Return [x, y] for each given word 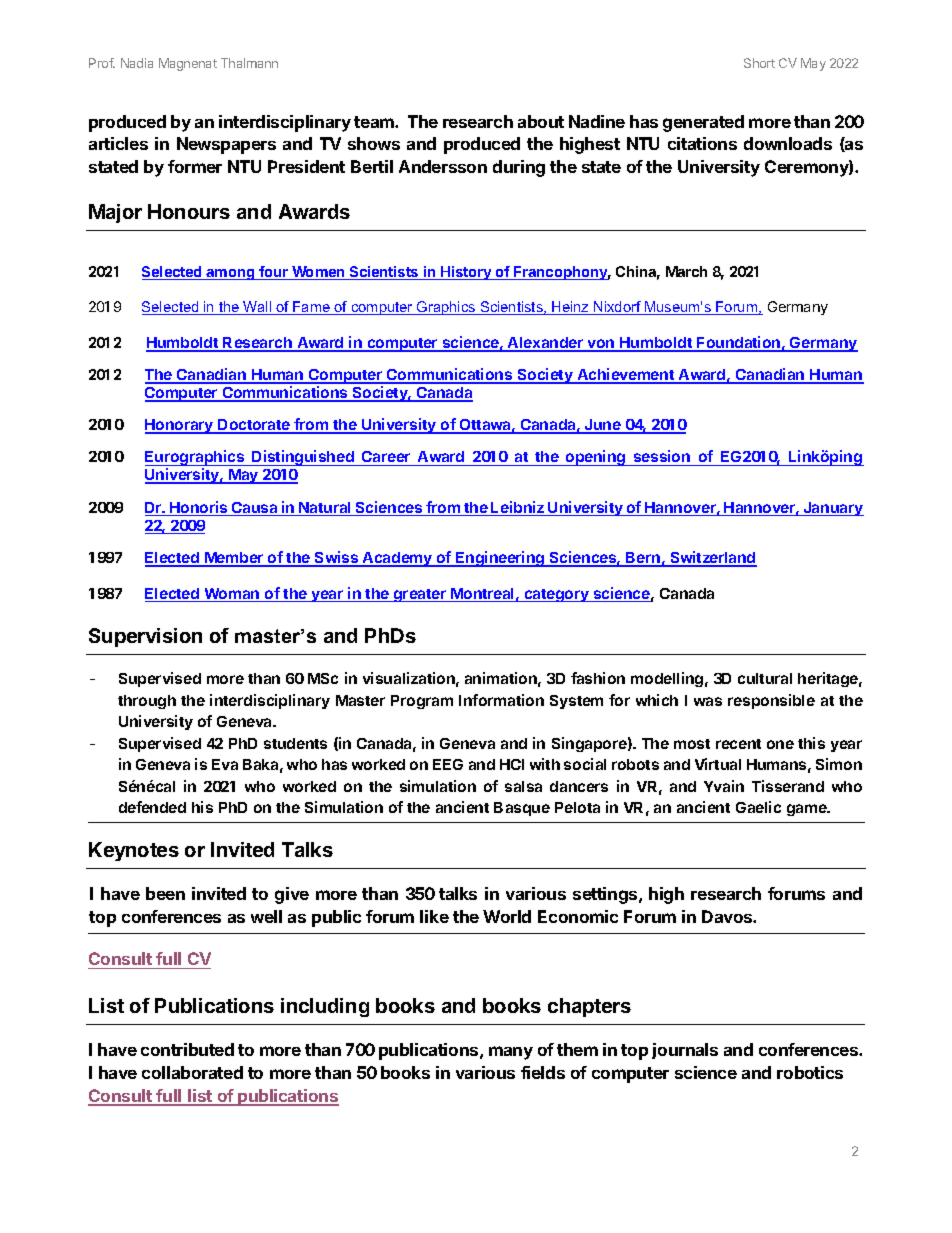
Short [759, 63]
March [686, 271]
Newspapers [226, 145]
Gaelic [758, 807]
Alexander [545, 344]
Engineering [500, 559]
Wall [258, 308]
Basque [522, 809]
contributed [187, 1049]
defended [152, 807]
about [541, 121]
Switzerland [712, 558]
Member [234, 559]
